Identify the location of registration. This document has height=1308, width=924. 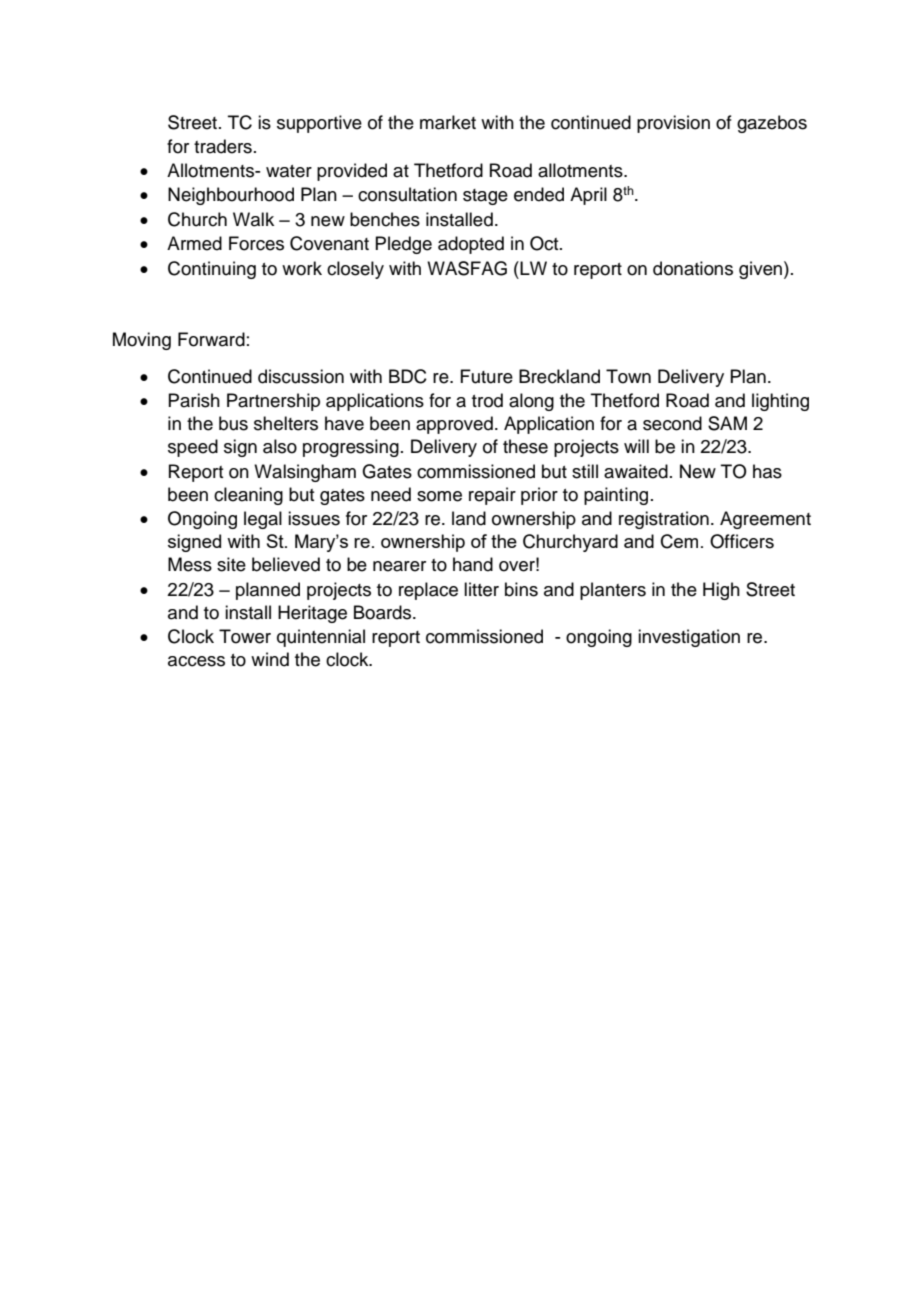
(664, 520).
